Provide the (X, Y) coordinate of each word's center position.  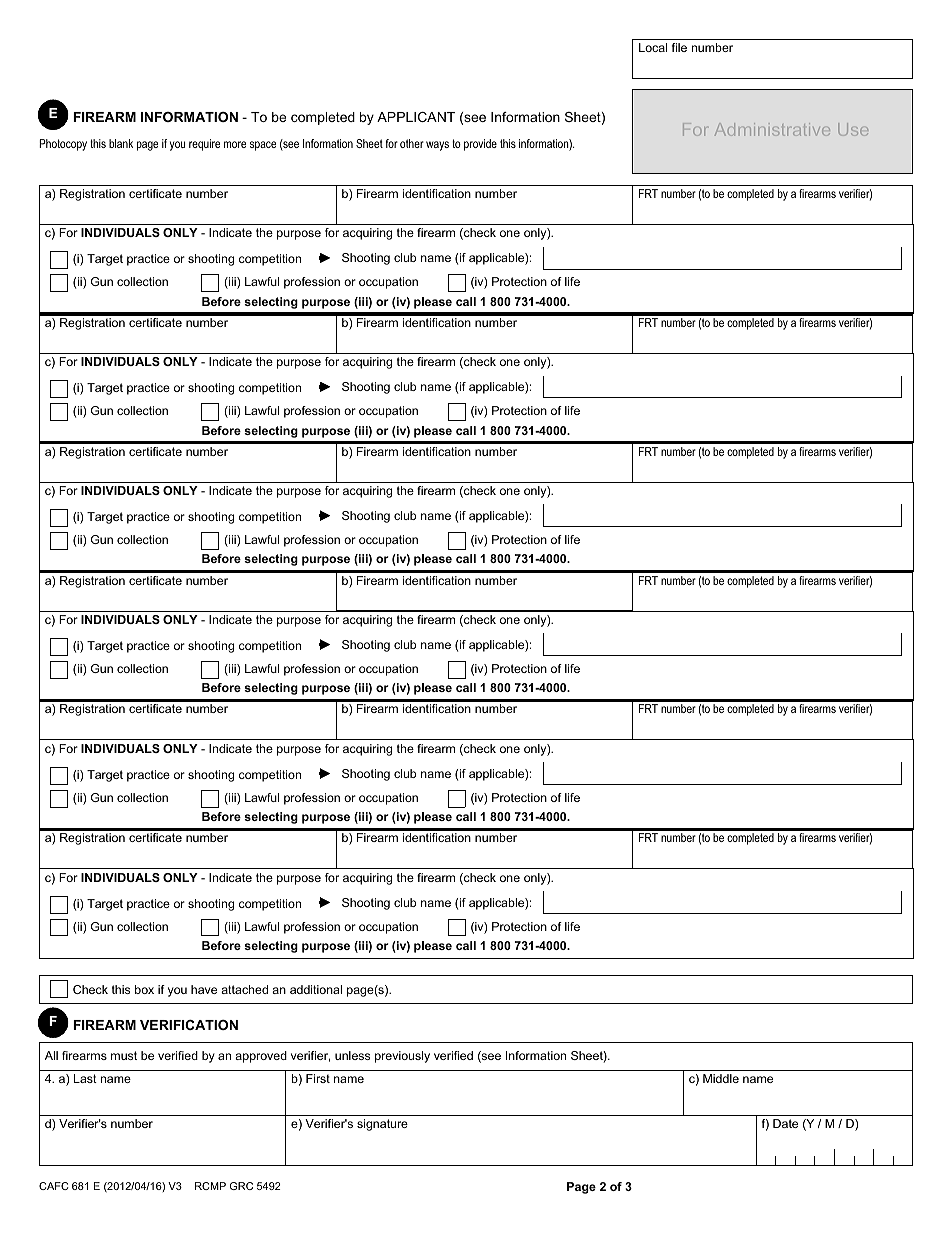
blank (121, 143)
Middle (721, 1078)
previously (402, 1057)
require (204, 145)
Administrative (772, 129)
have (204, 989)
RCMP (210, 1186)
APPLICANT (416, 117)
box (144, 989)
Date (785, 1123)
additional (316, 989)
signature (382, 1125)
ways (437, 146)
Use (853, 129)
